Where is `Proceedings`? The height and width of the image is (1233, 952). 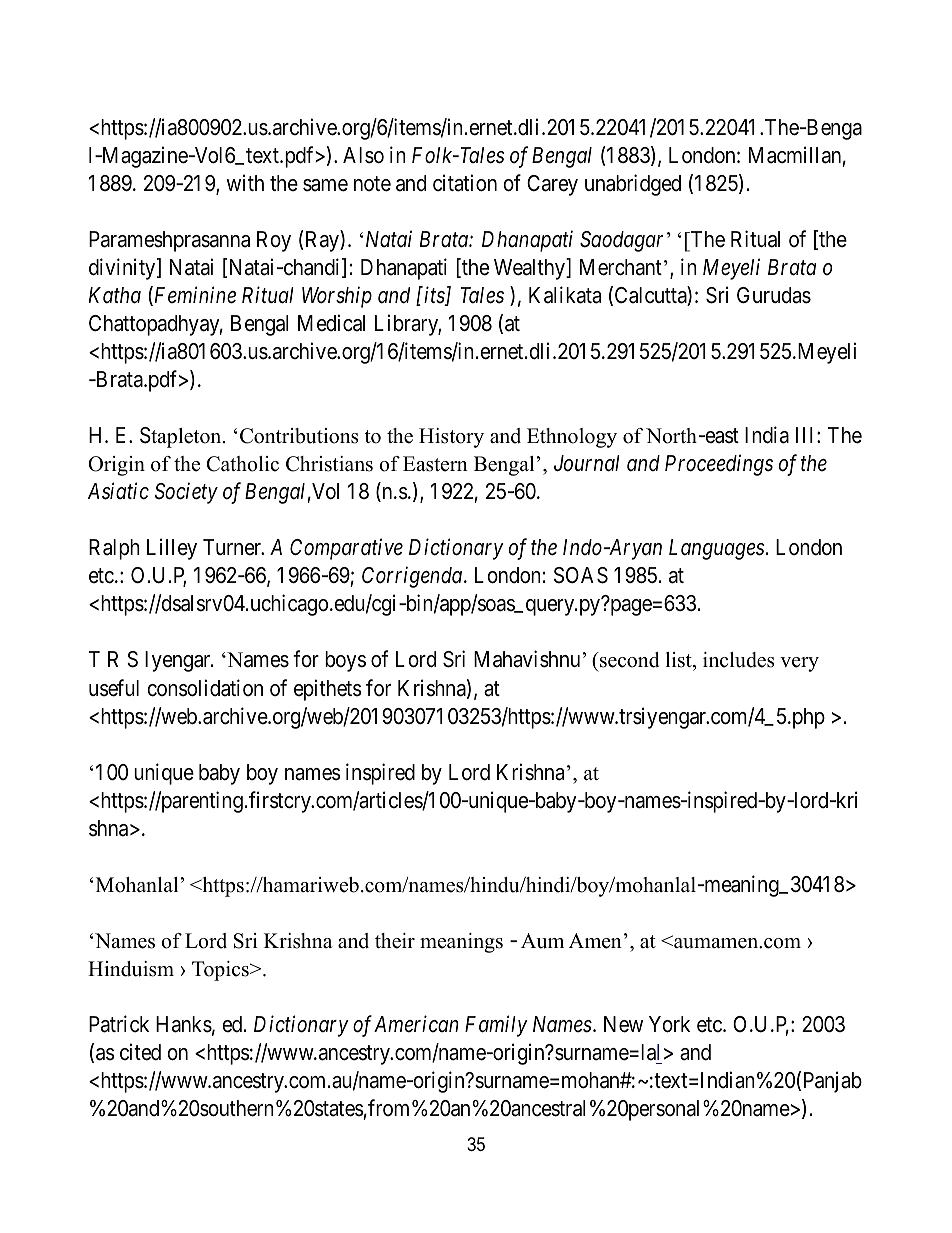
Proceedings is located at coordinates (719, 465).
